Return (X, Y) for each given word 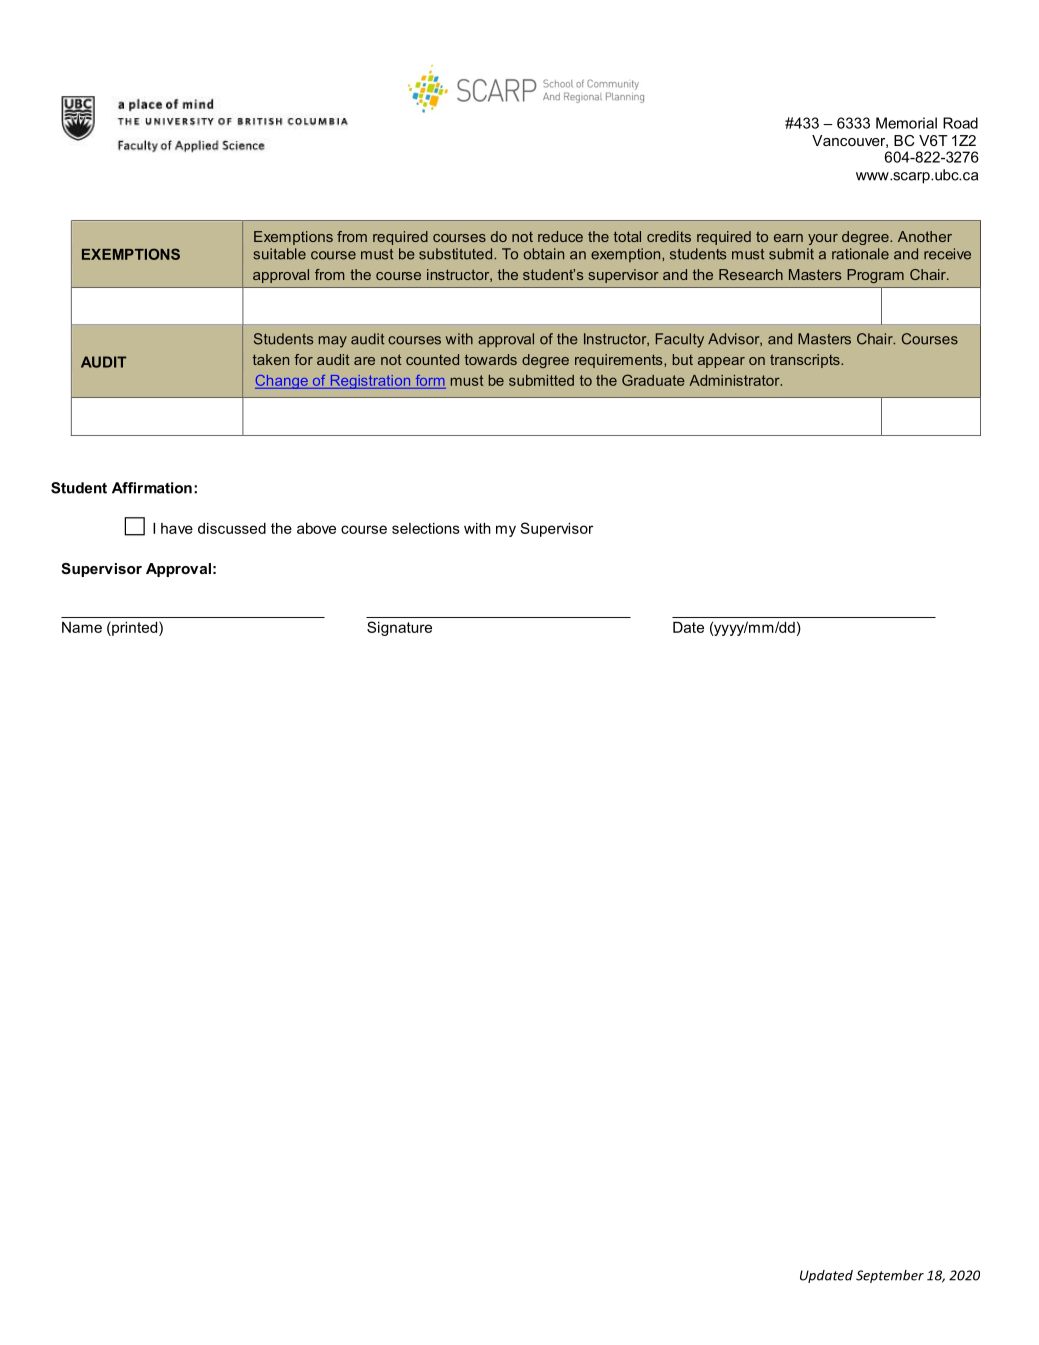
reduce (560, 236)
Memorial (906, 123)
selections (426, 528)
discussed (232, 528)
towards (491, 359)
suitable (279, 254)
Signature (399, 628)
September (890, 1276)
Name (82, 627)
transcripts (806, 361)
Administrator (735, 380)
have (177, 528)
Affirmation (152, 488)
